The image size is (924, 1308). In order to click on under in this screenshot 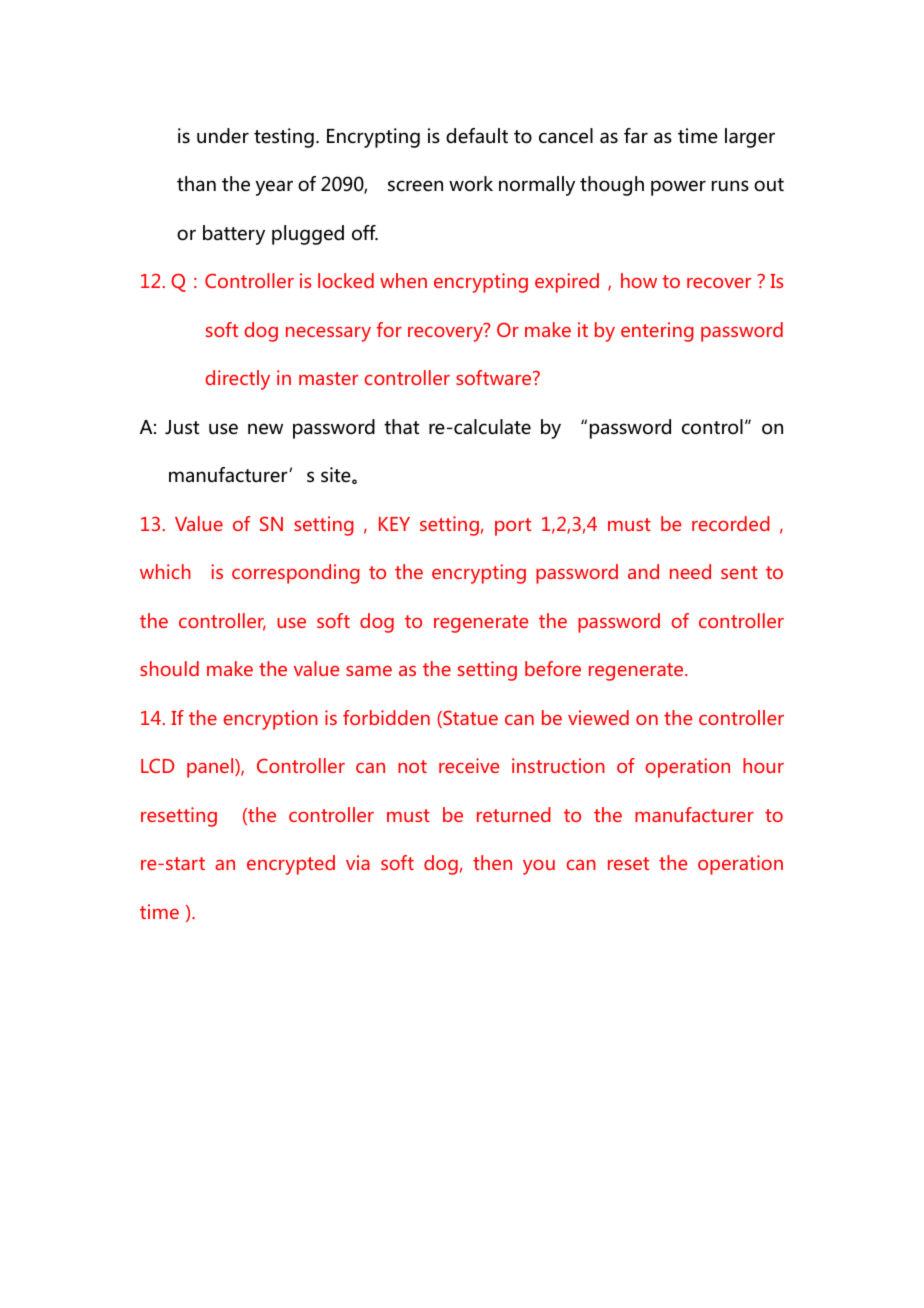, I will do `click(223, 136)`.
